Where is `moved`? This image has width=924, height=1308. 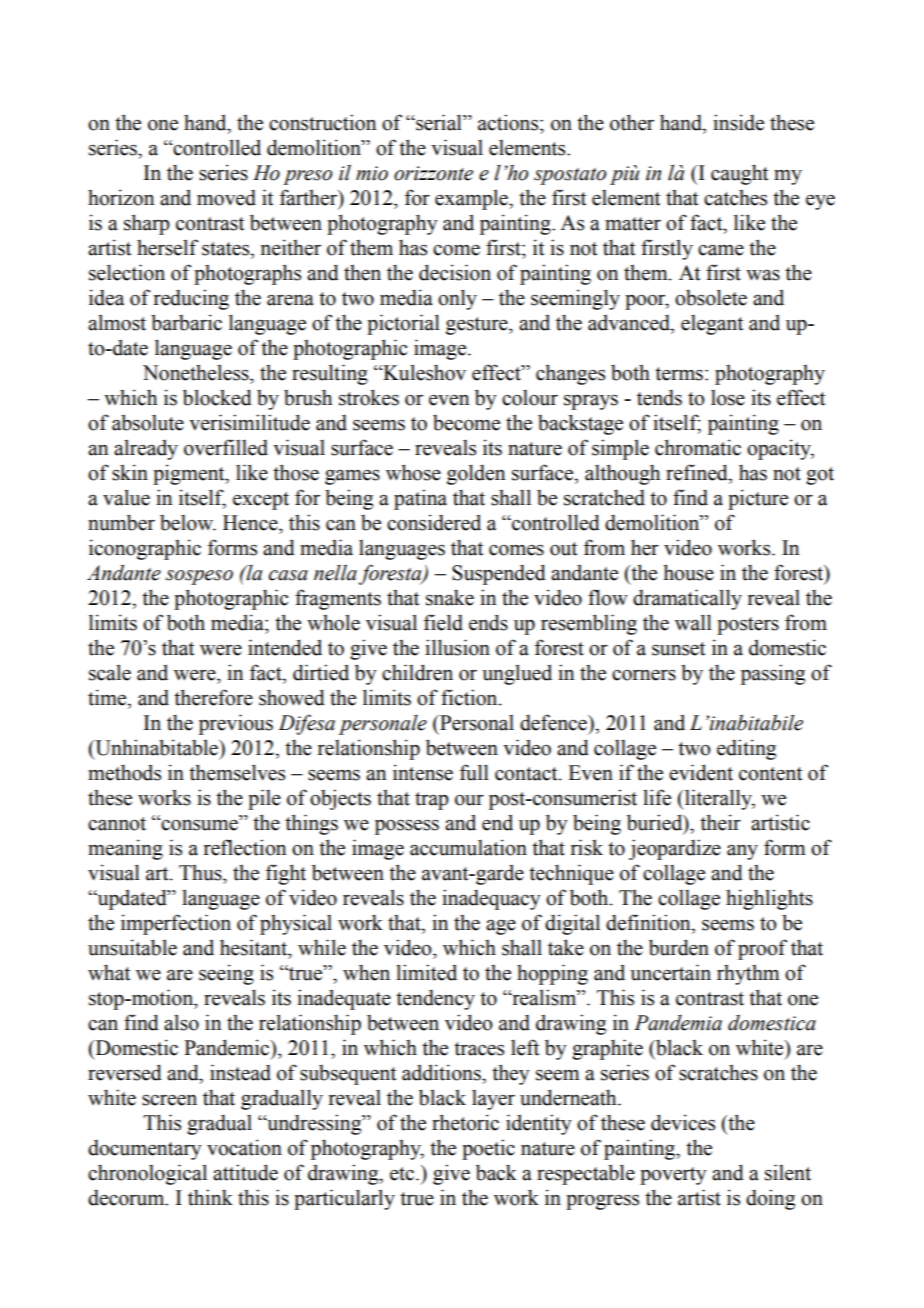 moved is located at coordinates (226, 198).
